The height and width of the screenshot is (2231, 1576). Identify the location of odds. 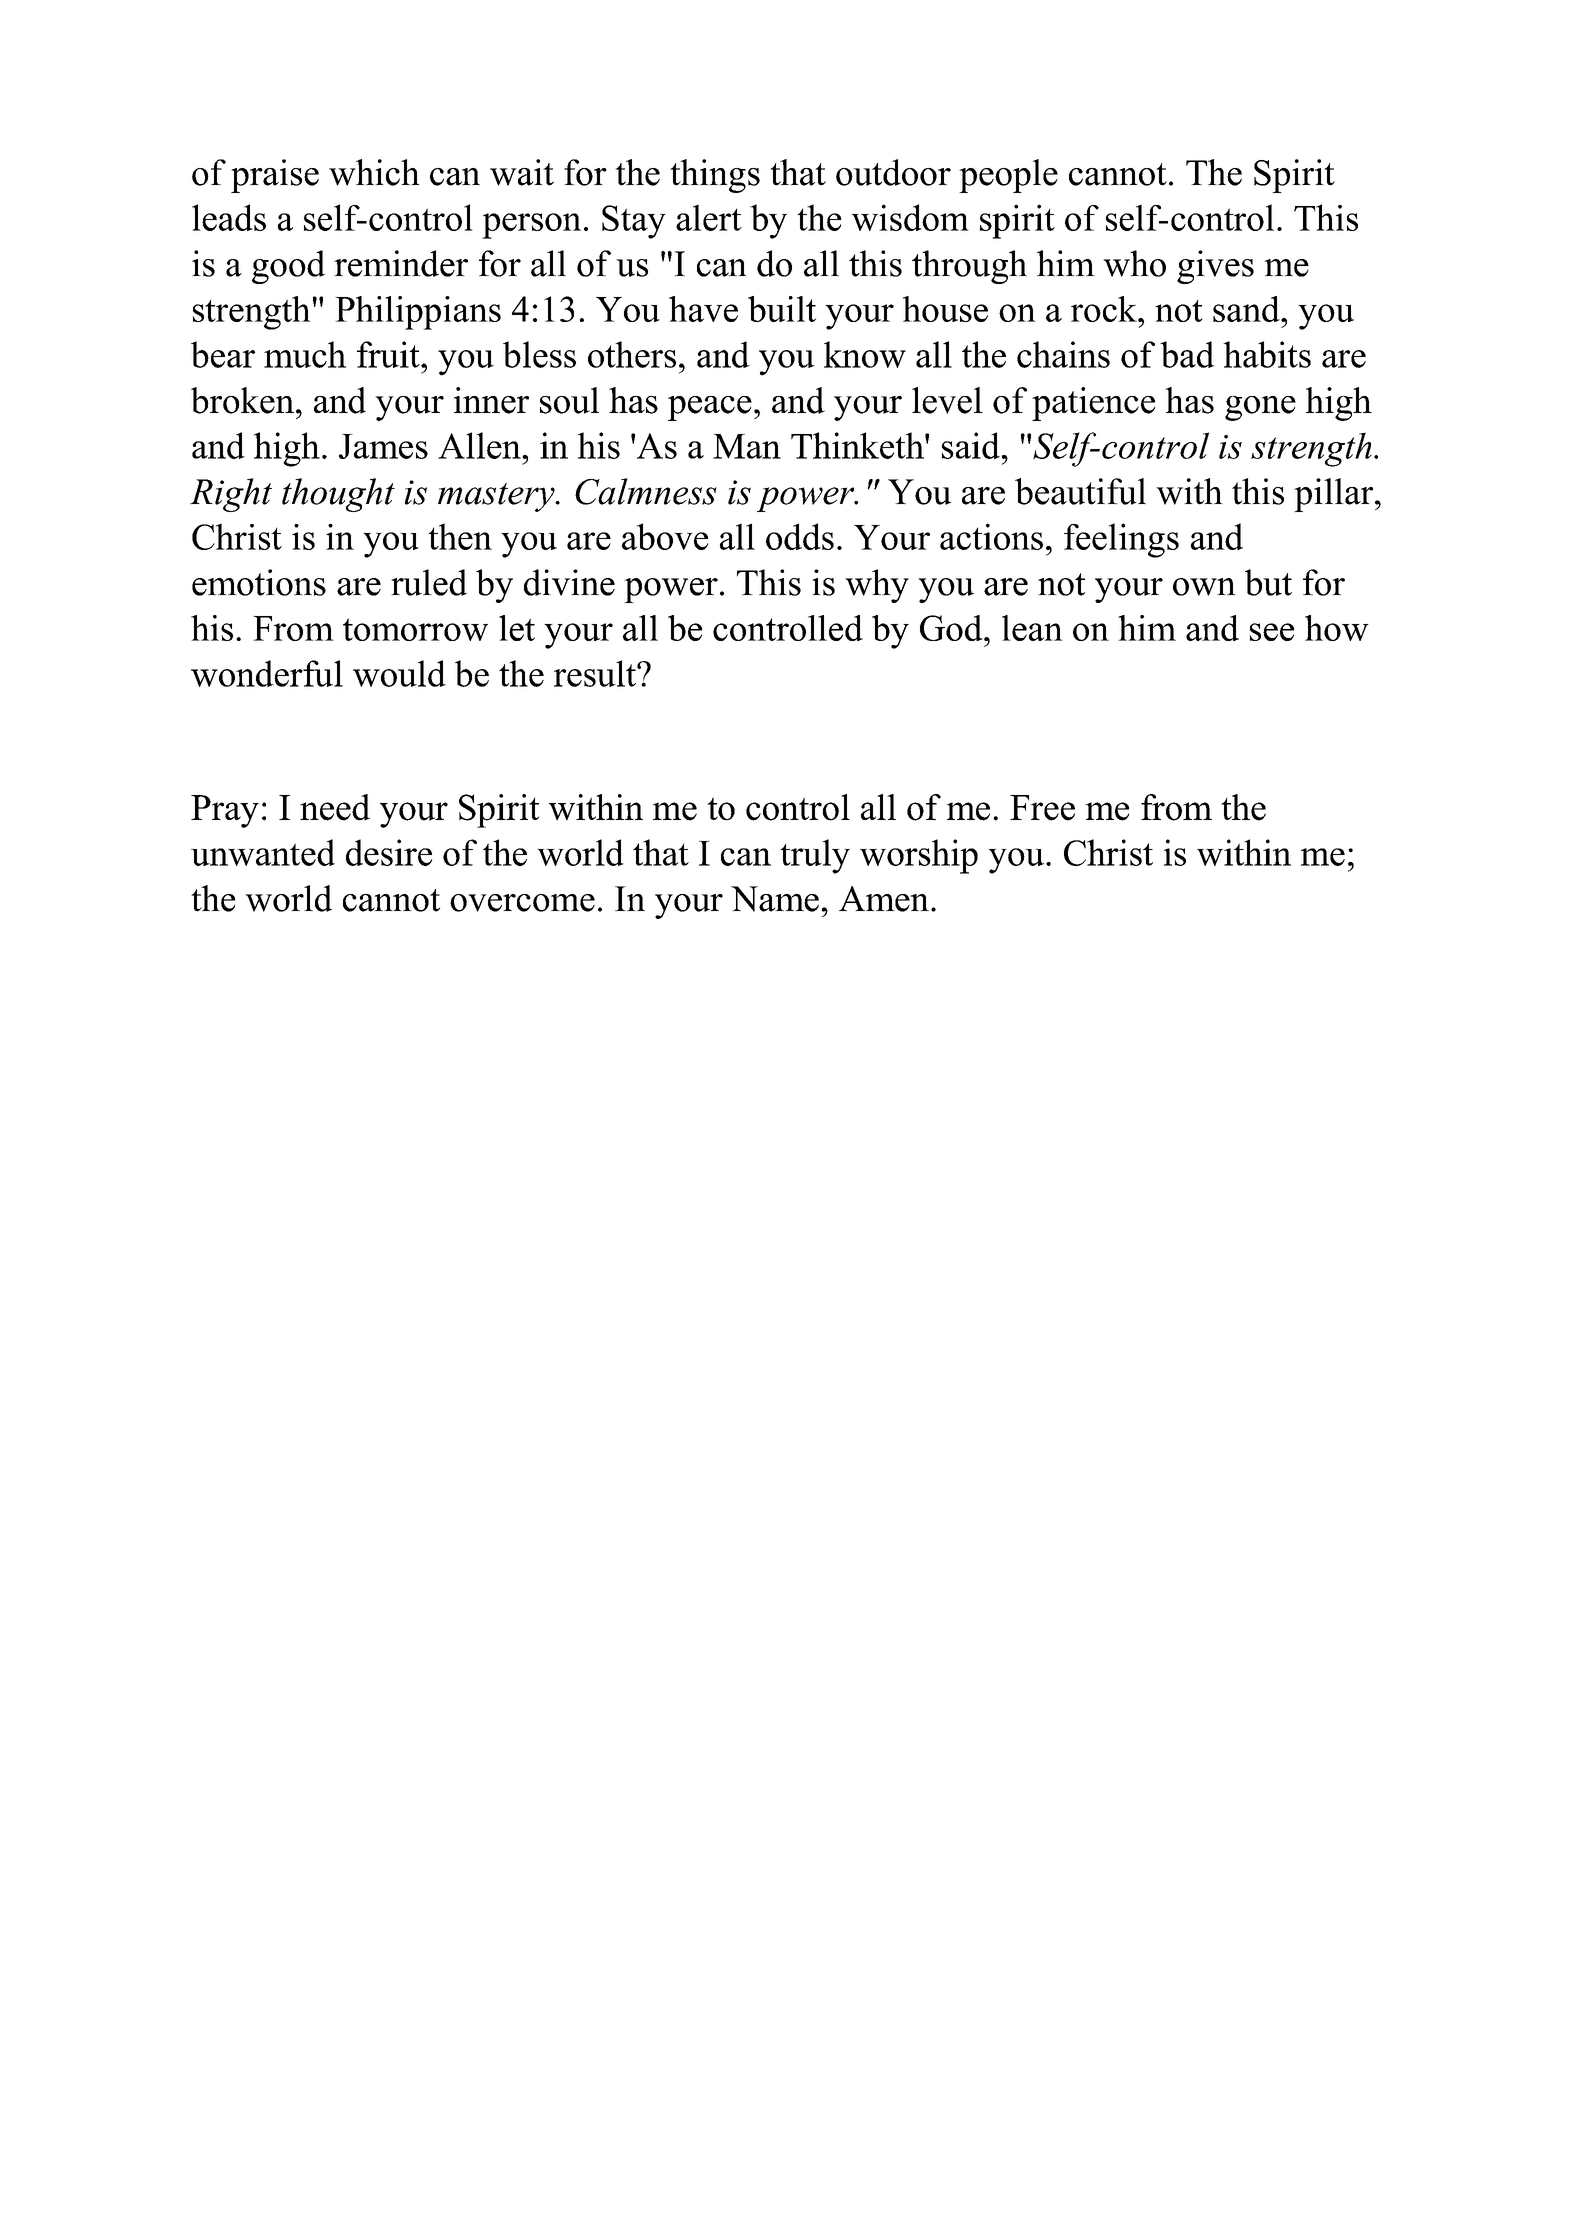
(800, 536).
